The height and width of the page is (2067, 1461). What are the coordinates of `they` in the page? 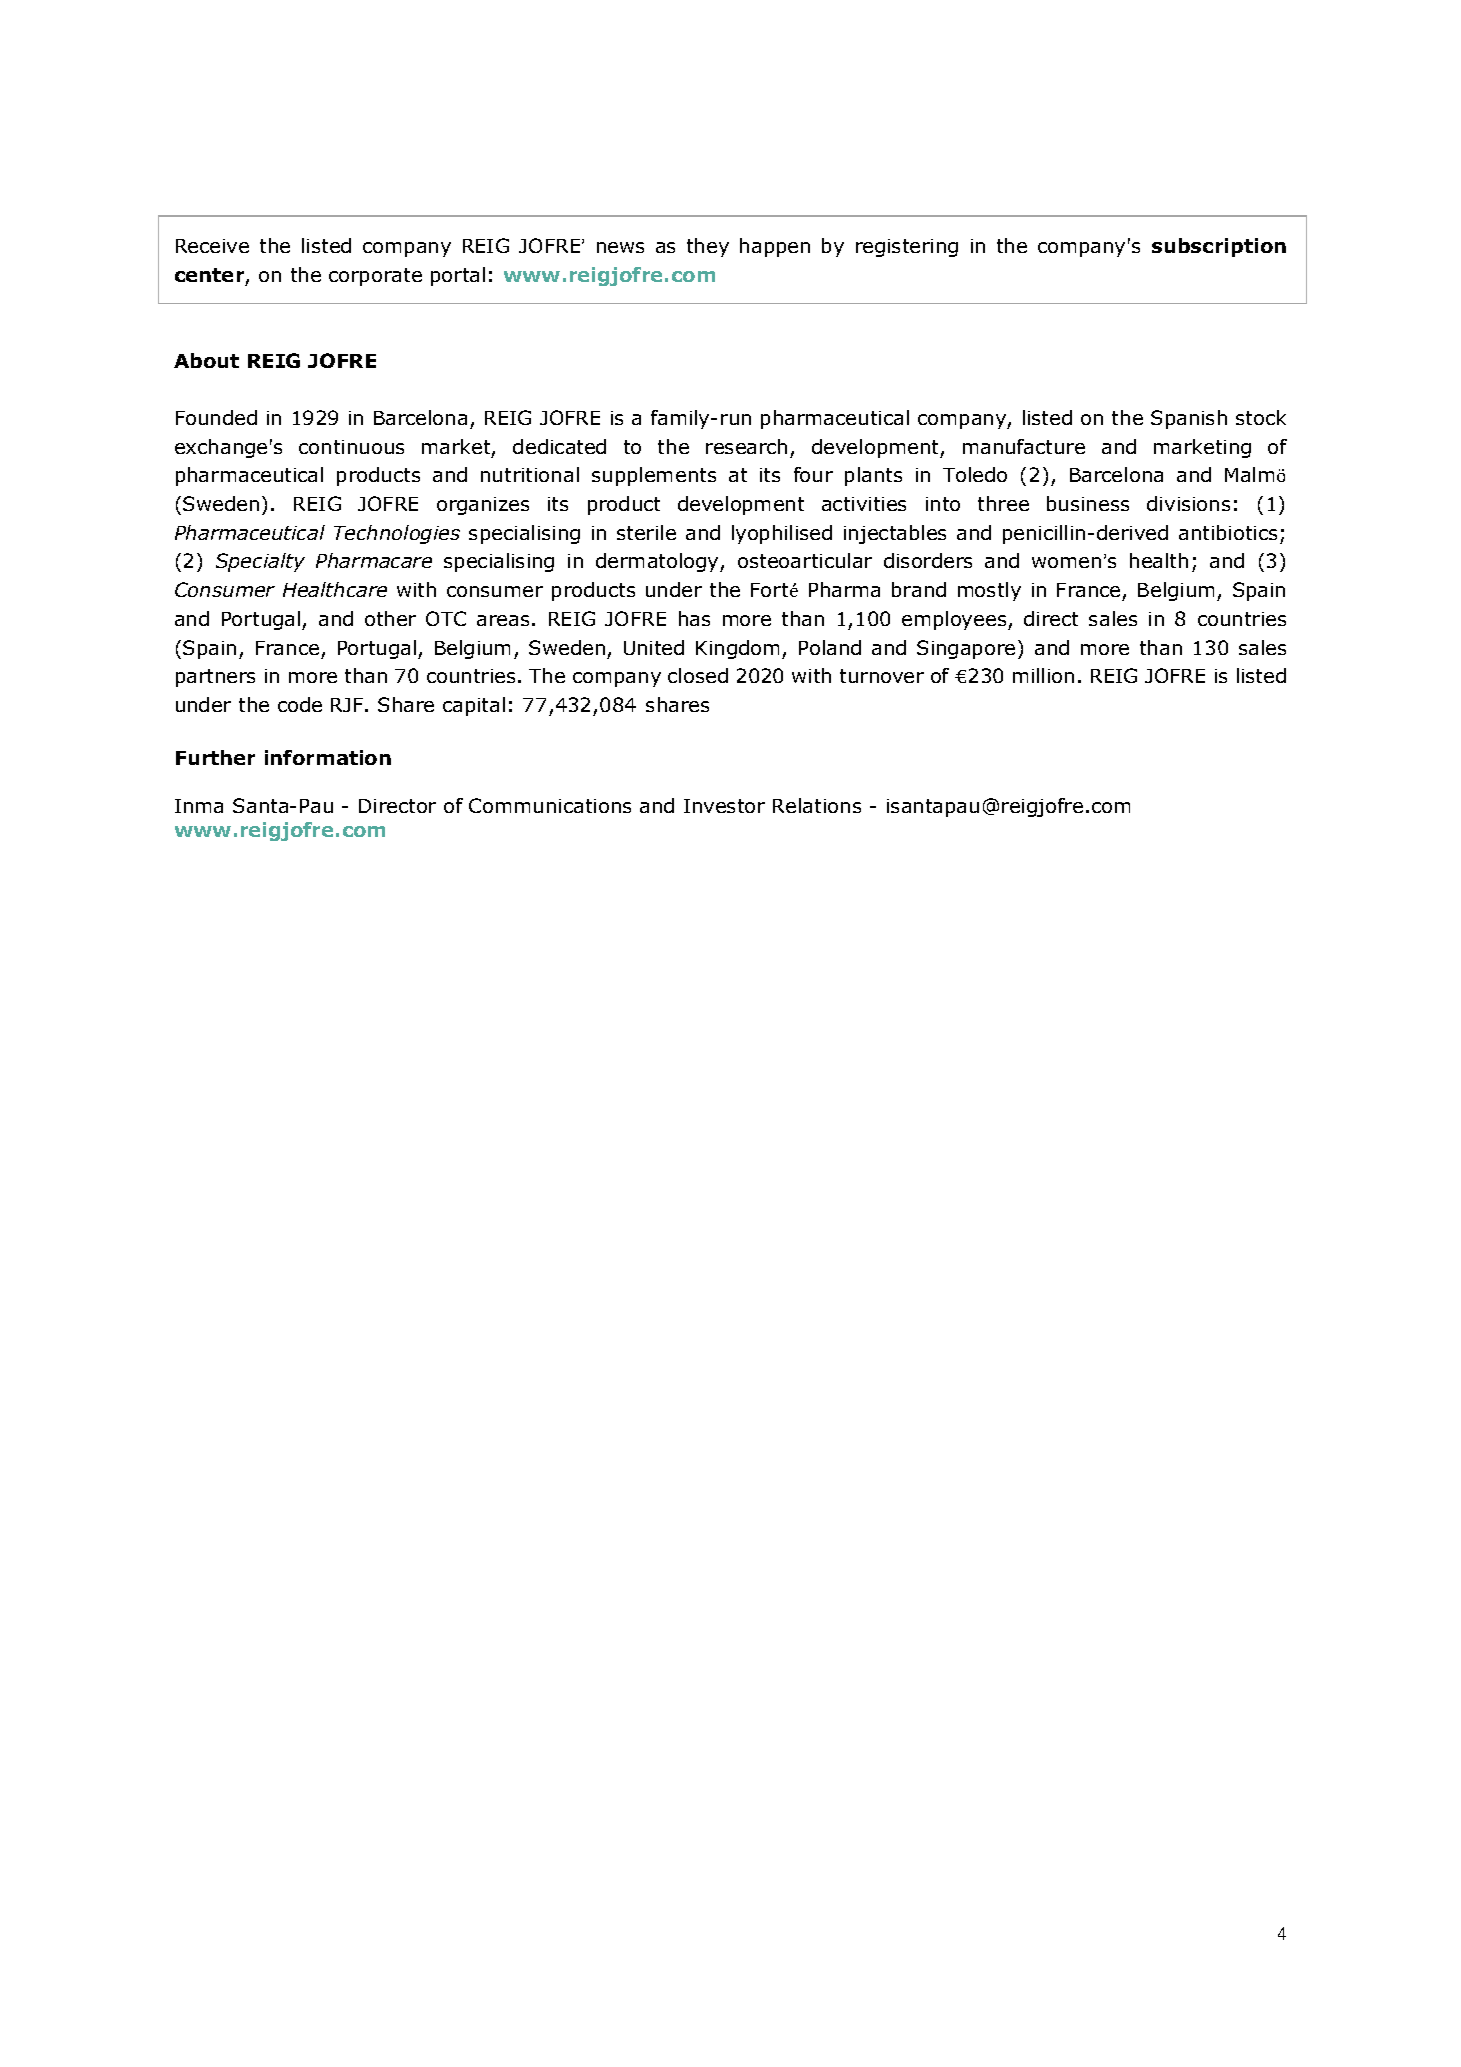 It's located at (708, 247).
